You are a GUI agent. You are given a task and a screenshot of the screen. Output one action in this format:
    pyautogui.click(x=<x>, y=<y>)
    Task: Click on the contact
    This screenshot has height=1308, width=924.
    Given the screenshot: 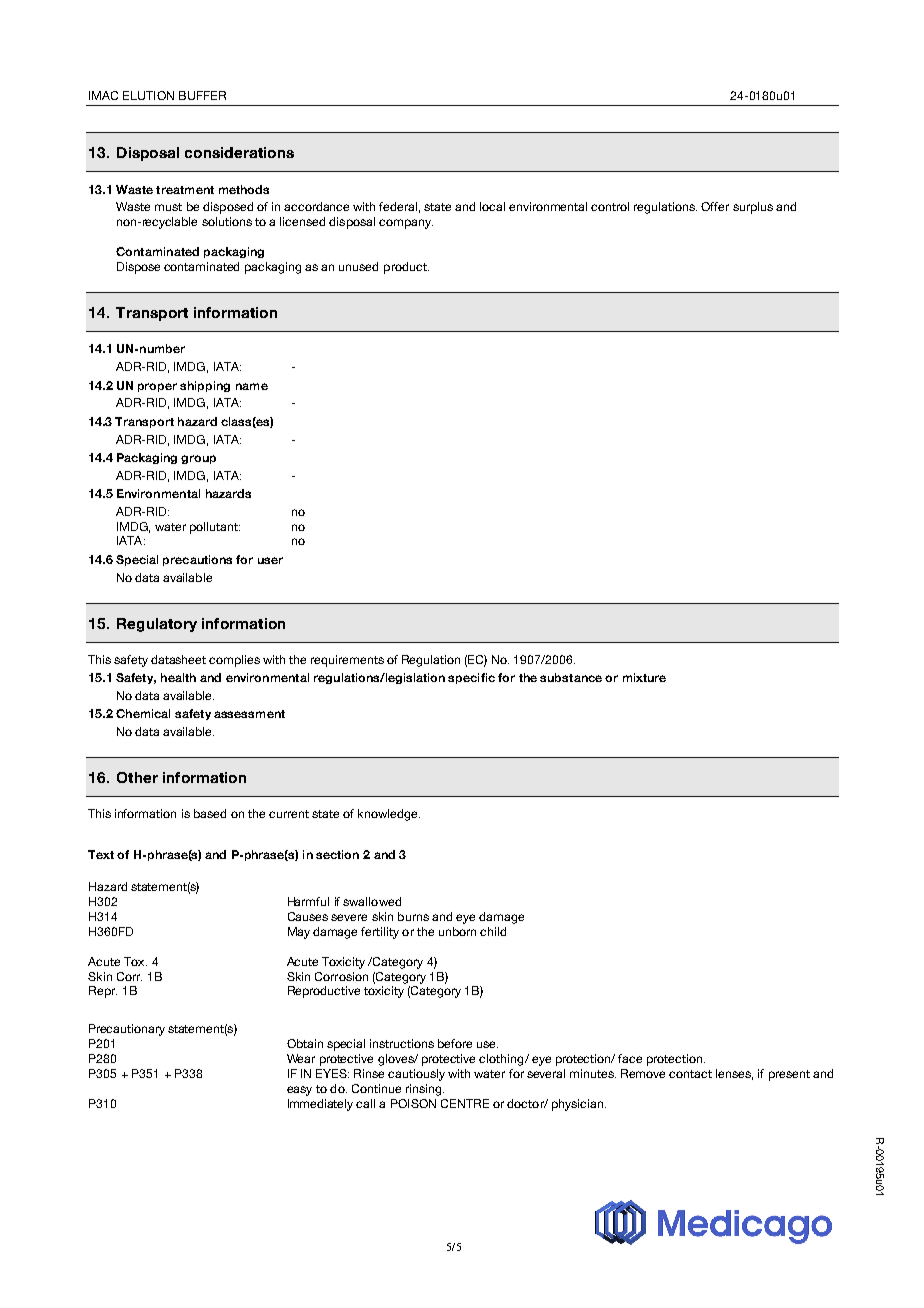 What is the action you would take?
    pyautogui.click(x=690, y=1074)
